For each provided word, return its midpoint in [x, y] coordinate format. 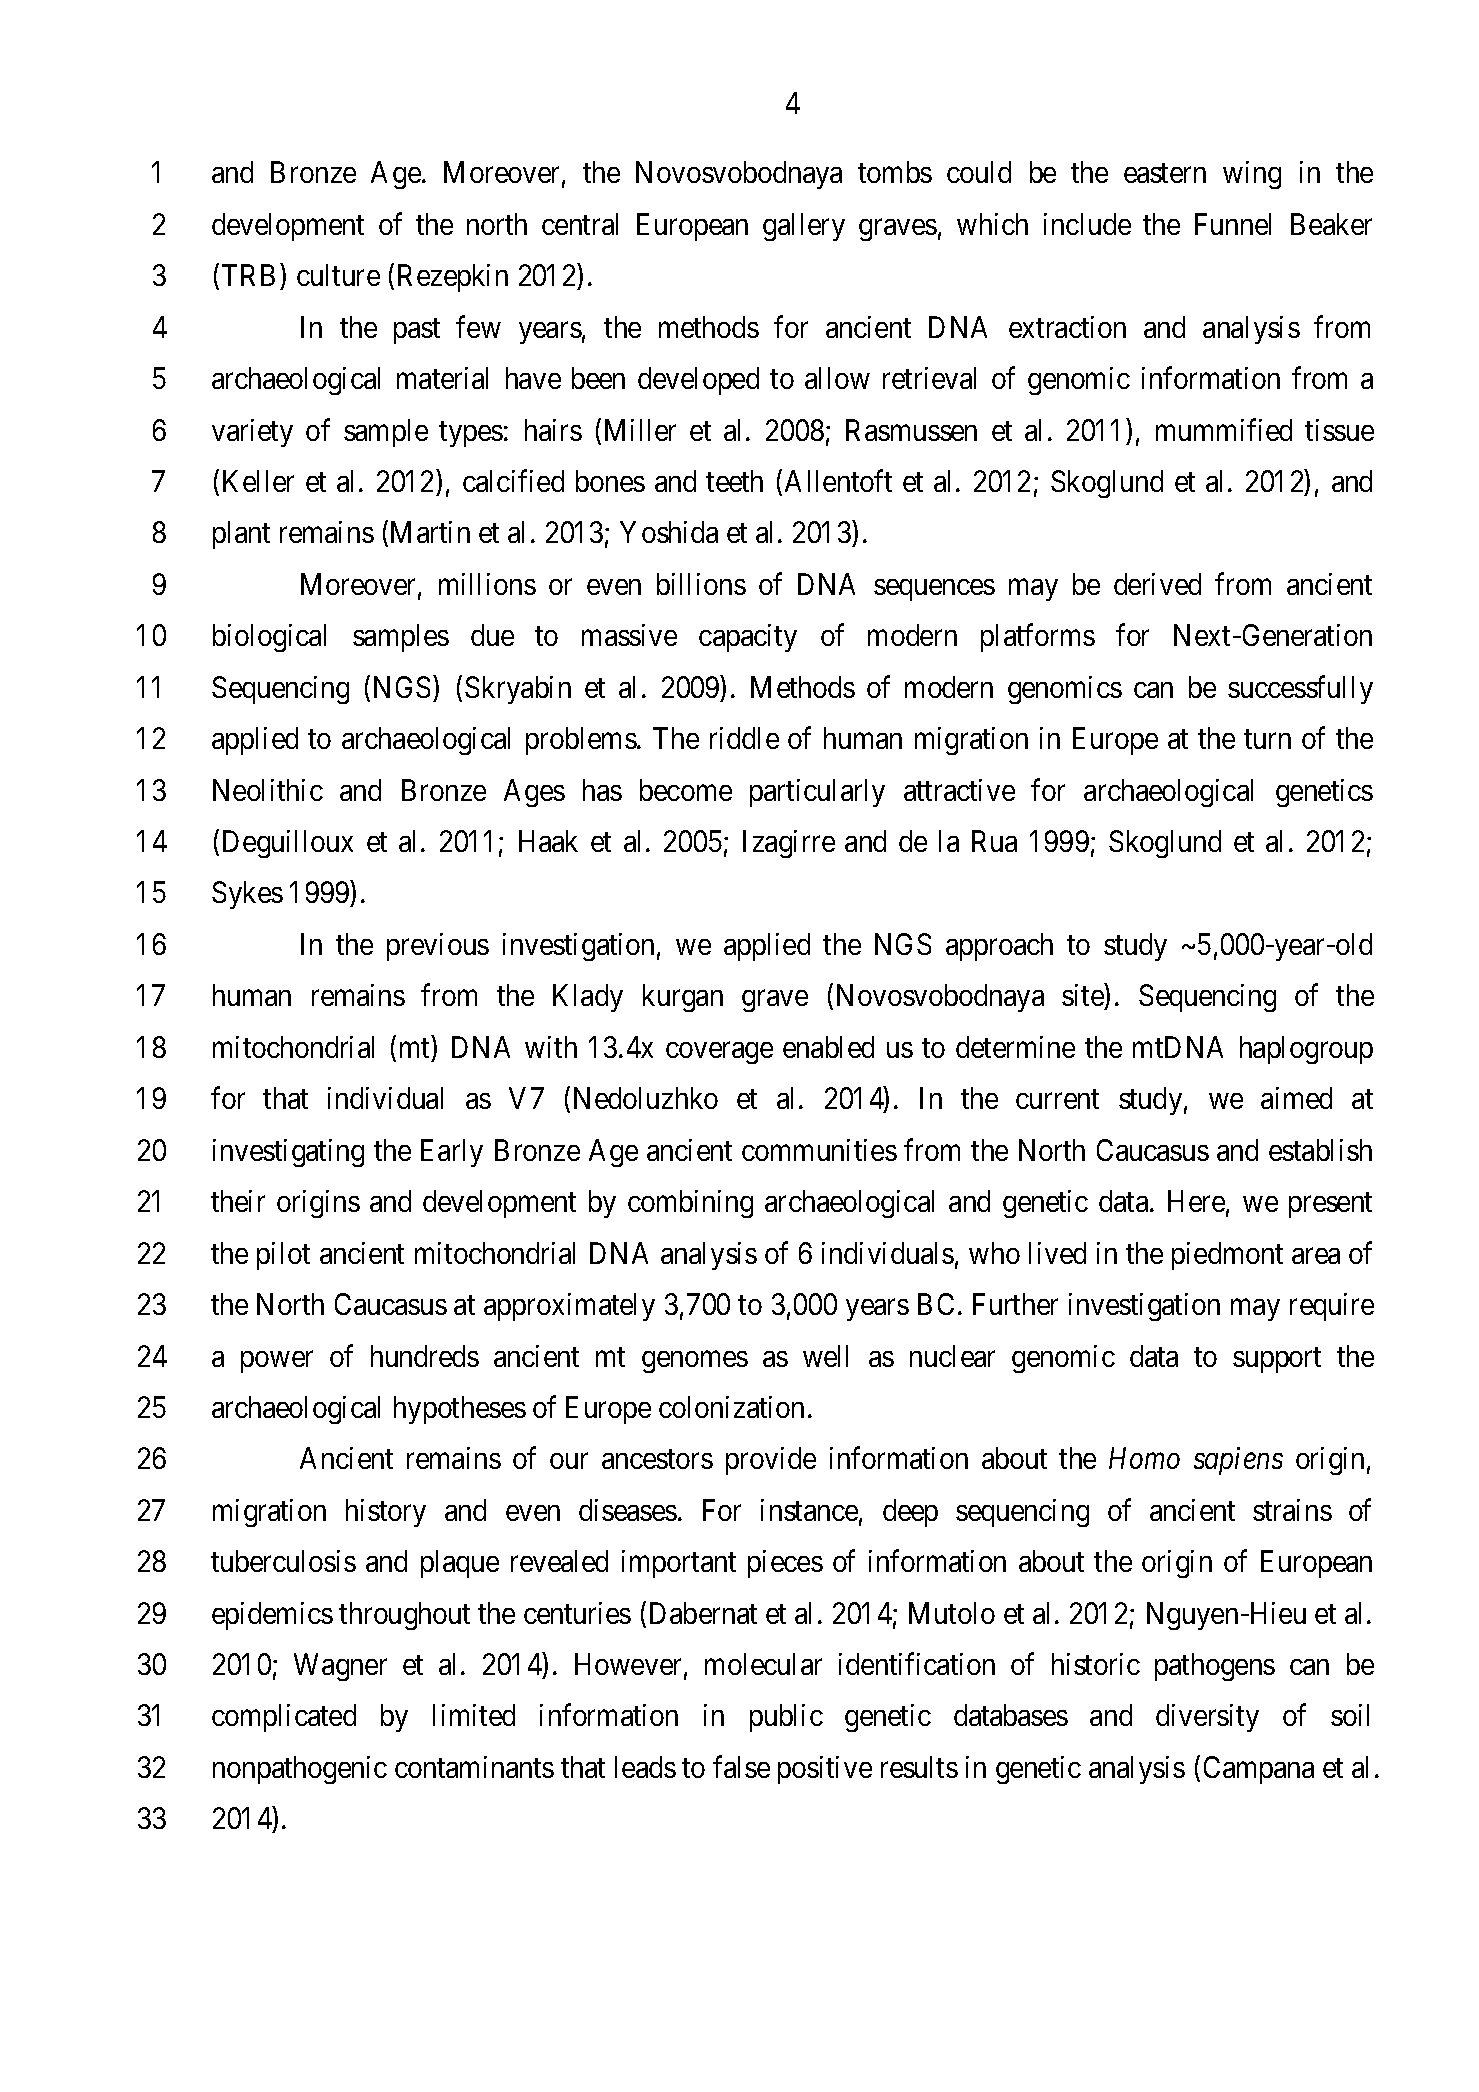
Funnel [1233, 224]
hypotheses [460, 1410]
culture [338, 275]
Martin [430, 532]
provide [771, 1461]
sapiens [1238, 1461]
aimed [1296, 1098]
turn [1267, 739]
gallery [804, 227]
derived [1157, 584]
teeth [734, 481]
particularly [817, 793]
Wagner [340, 1667]
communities [819, 1150]
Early [452, 1153]
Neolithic [268, 790]
